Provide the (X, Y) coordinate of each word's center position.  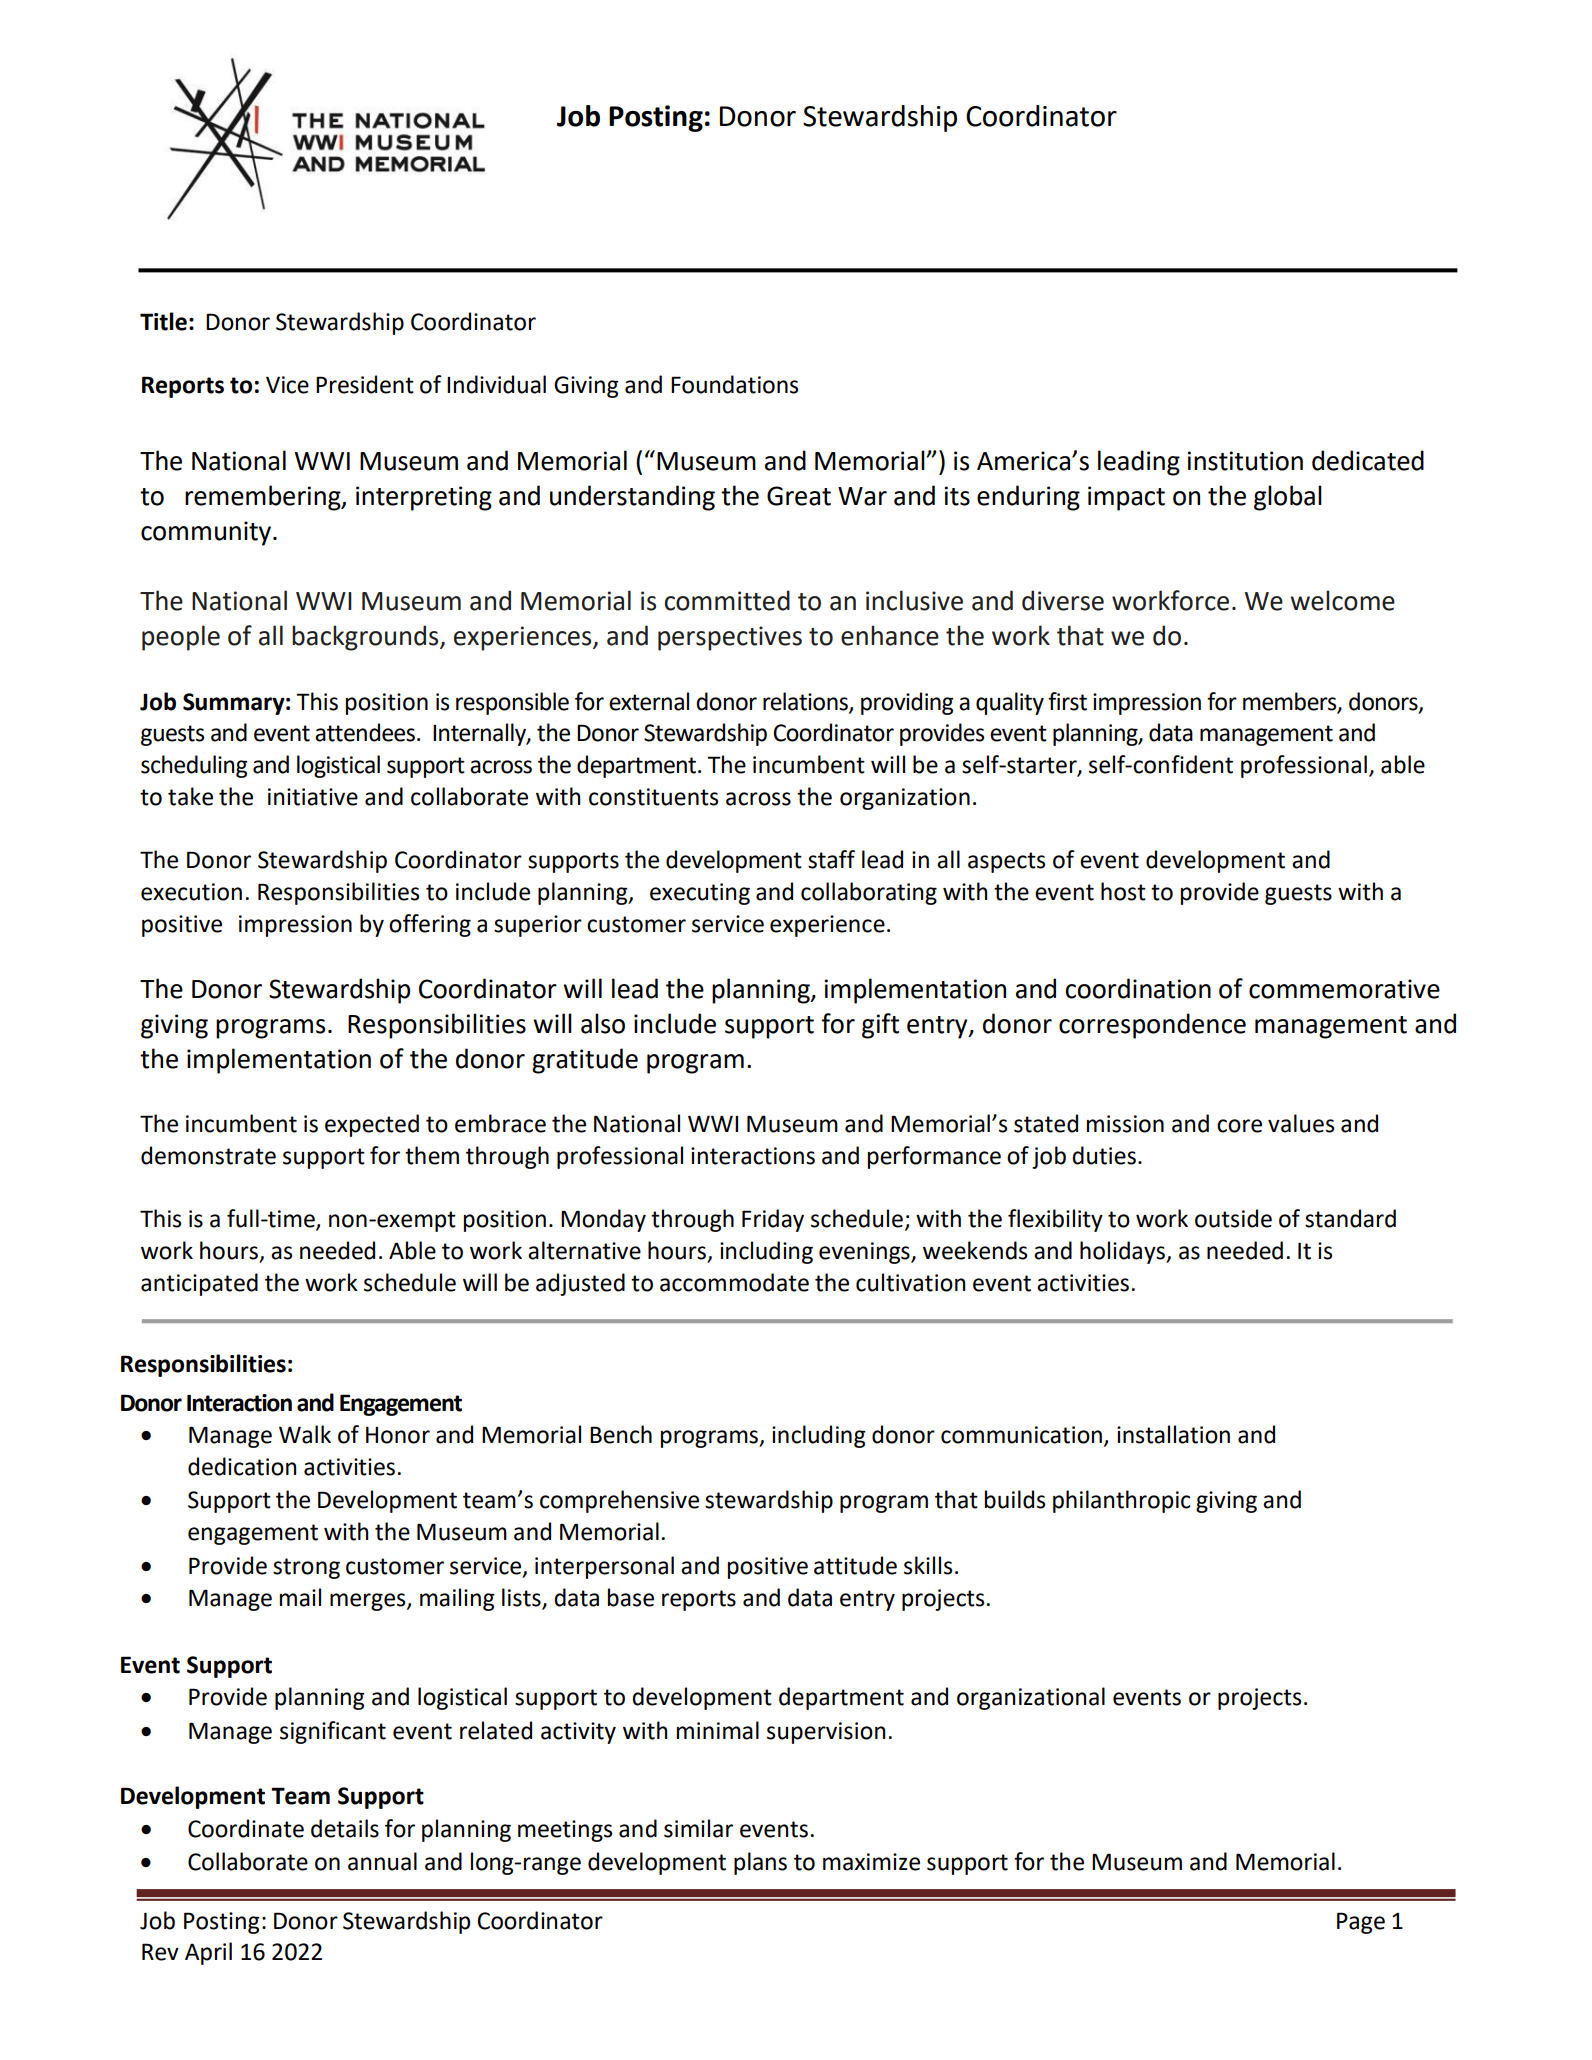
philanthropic (1122, 1501)
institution (1245, 461)
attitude (855, 1565)
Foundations (734, 384)
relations (806, 702)
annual (382, 1861)
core (1239, 1126)
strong (306, 1568)
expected (372, 1125)
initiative (313, 797)
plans (760, 1863)
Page (1361, 1923)
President (365, 384)
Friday (773, 1220)
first (1067, 701)
